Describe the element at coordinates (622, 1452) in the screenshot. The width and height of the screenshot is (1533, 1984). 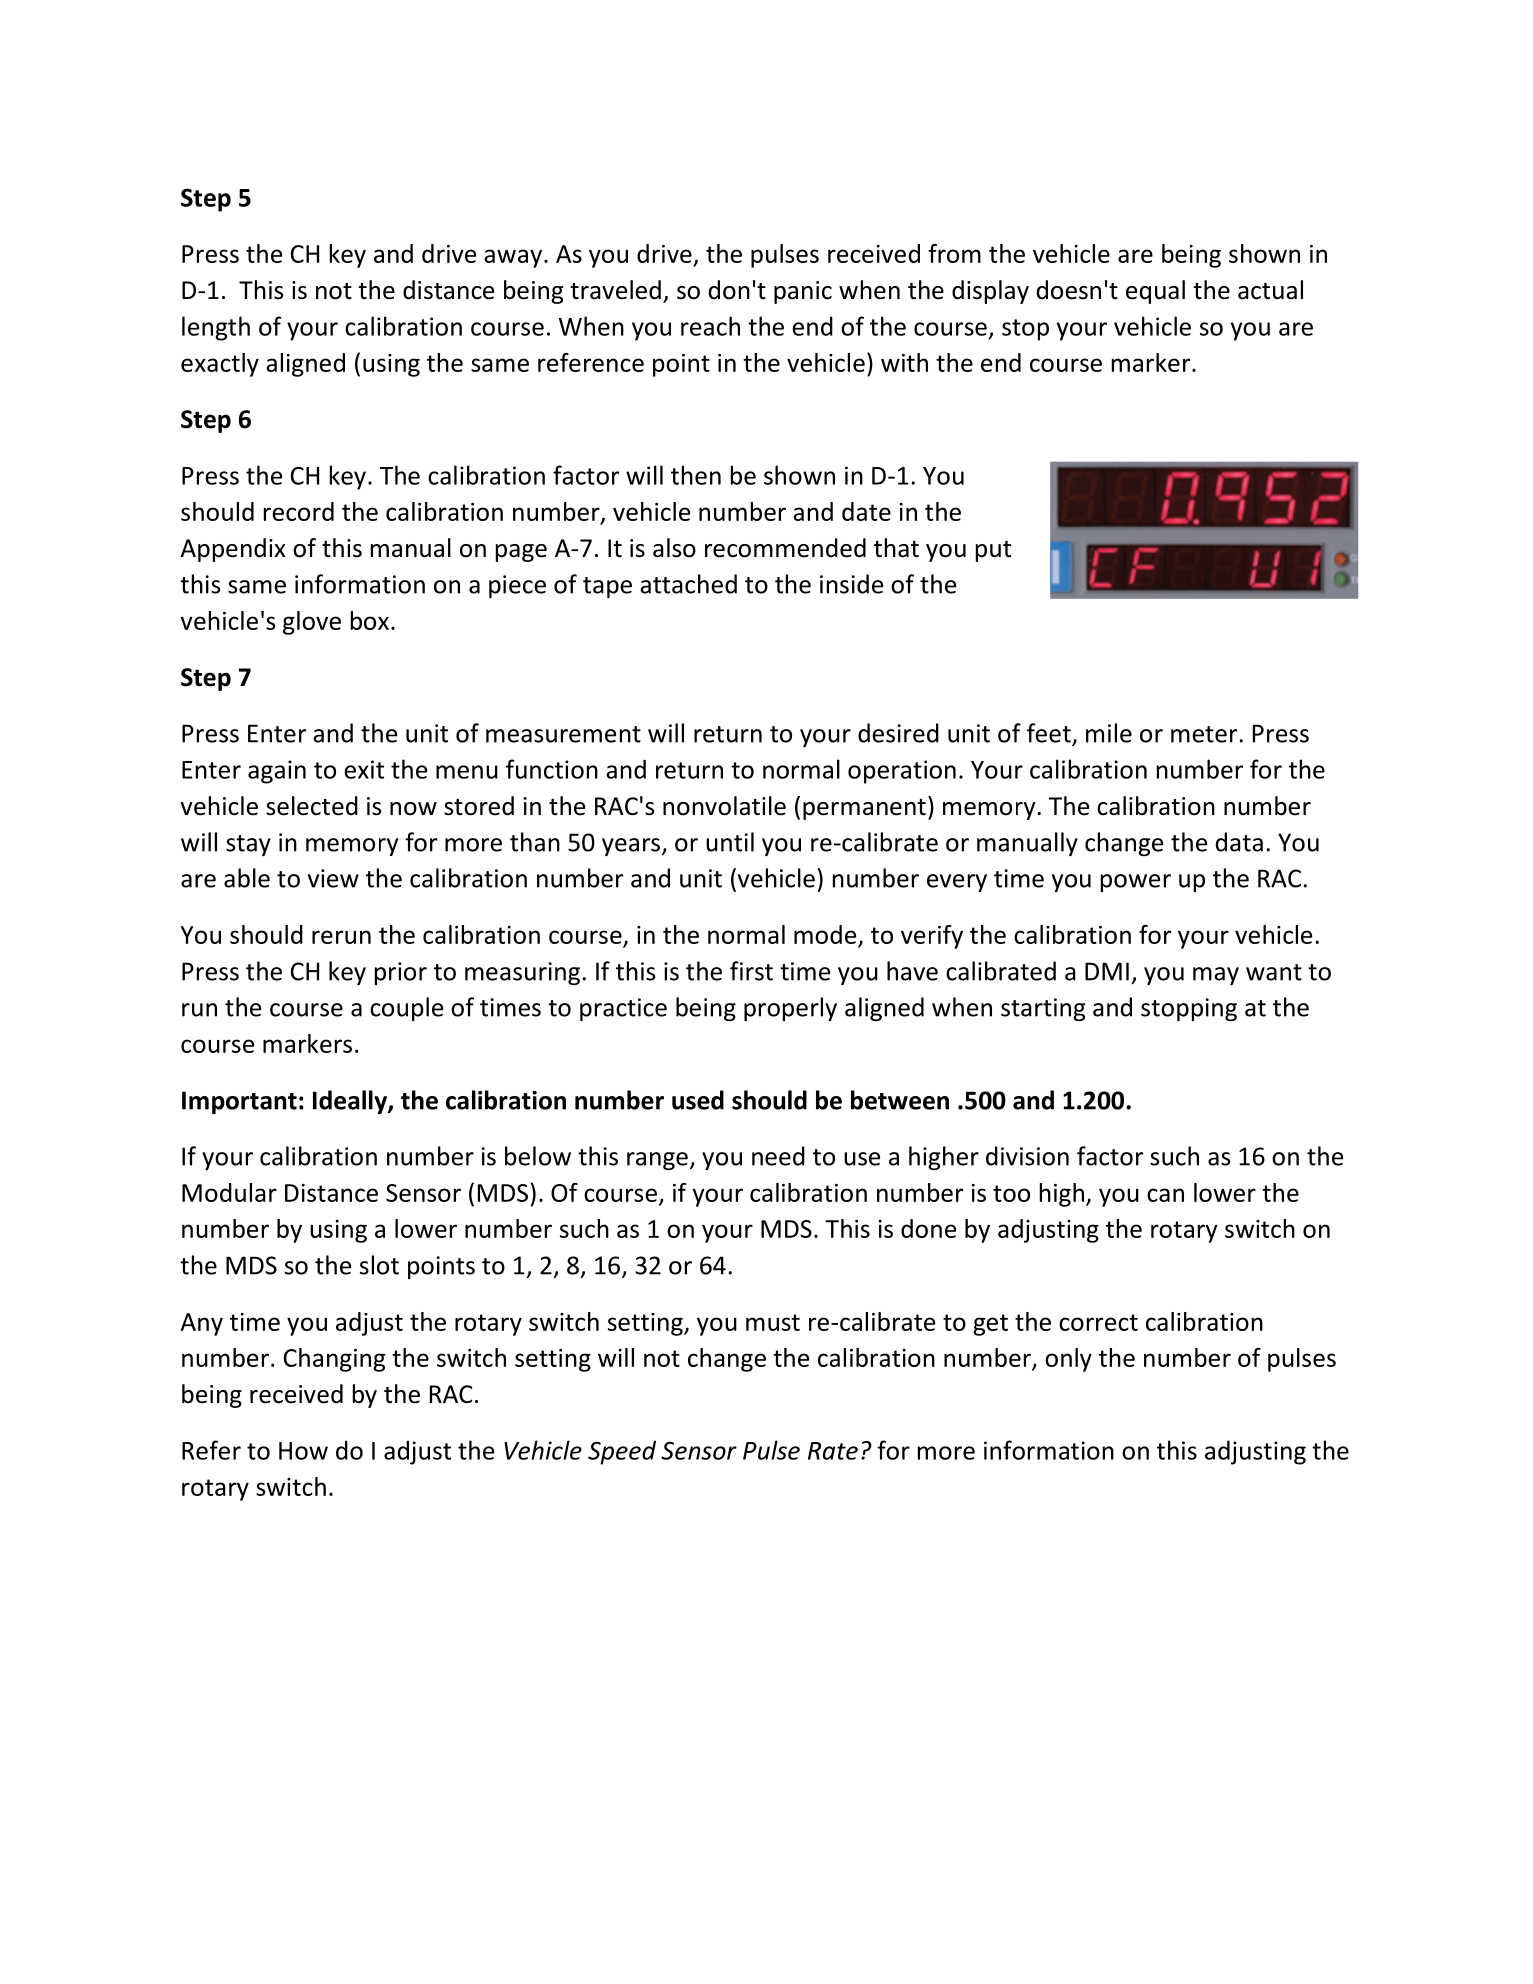
I see `Speed` at that location.
